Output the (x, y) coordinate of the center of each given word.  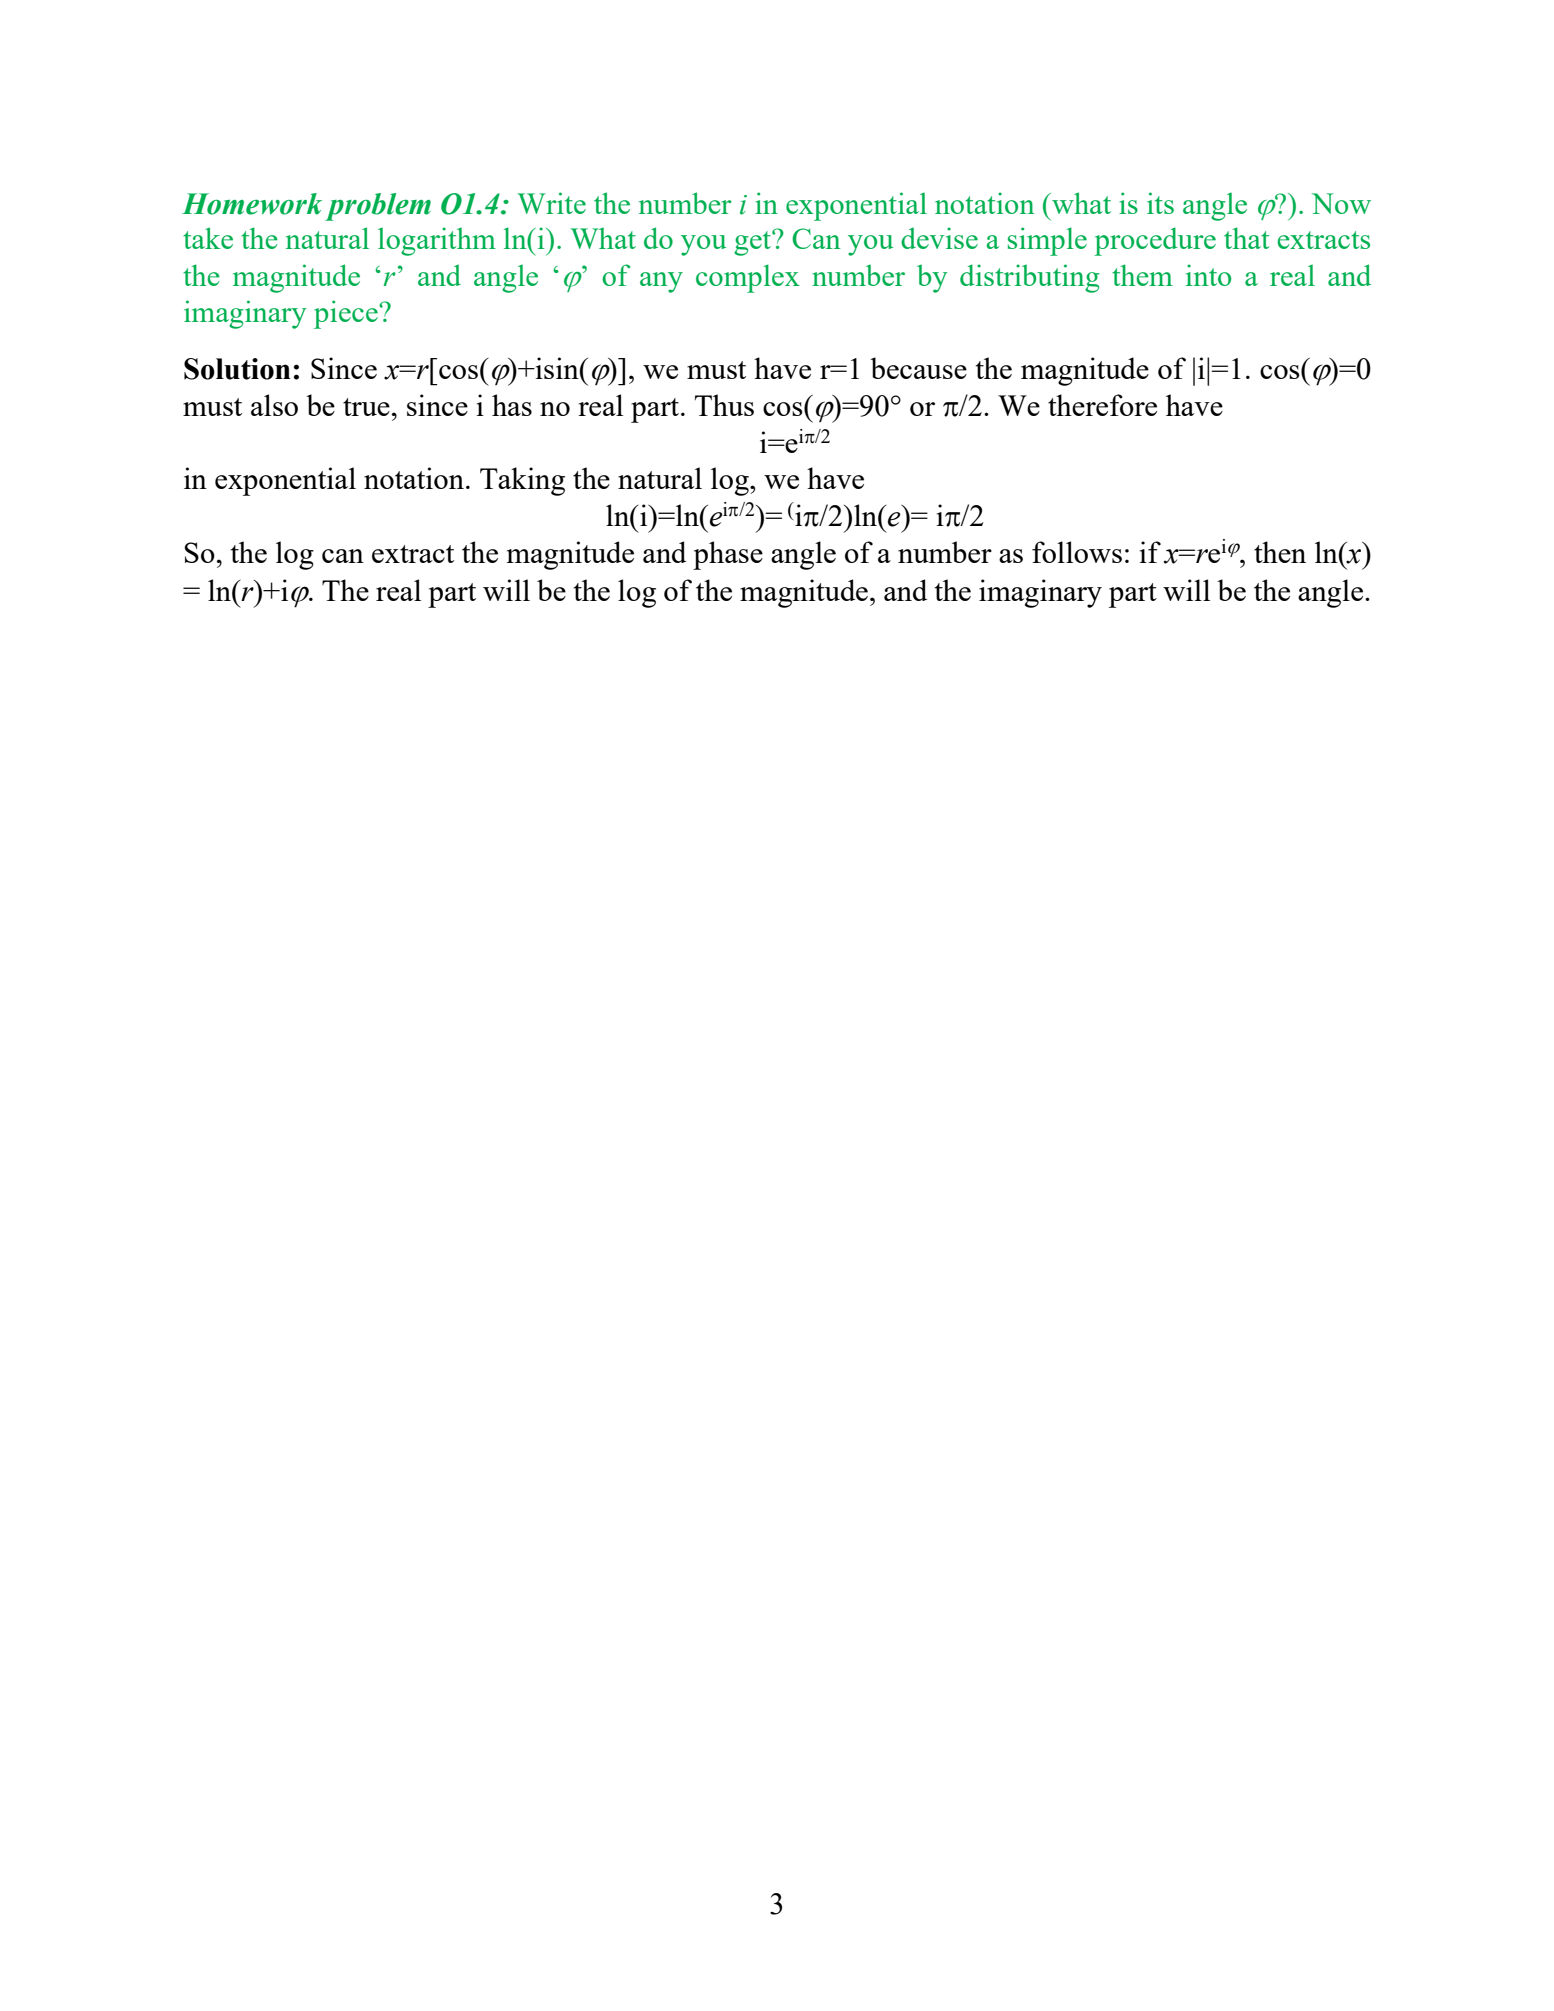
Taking (522, 481)
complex (748, 278)
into (1208, 275)
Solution (237, 369)
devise (939, 238)
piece (347, 314)
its (1160, 203)
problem (378, 207)
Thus (724, 405)
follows (1077, 552)
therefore (1102, 405)
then (1280, 552)
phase (728, 555)
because (918, 368)
